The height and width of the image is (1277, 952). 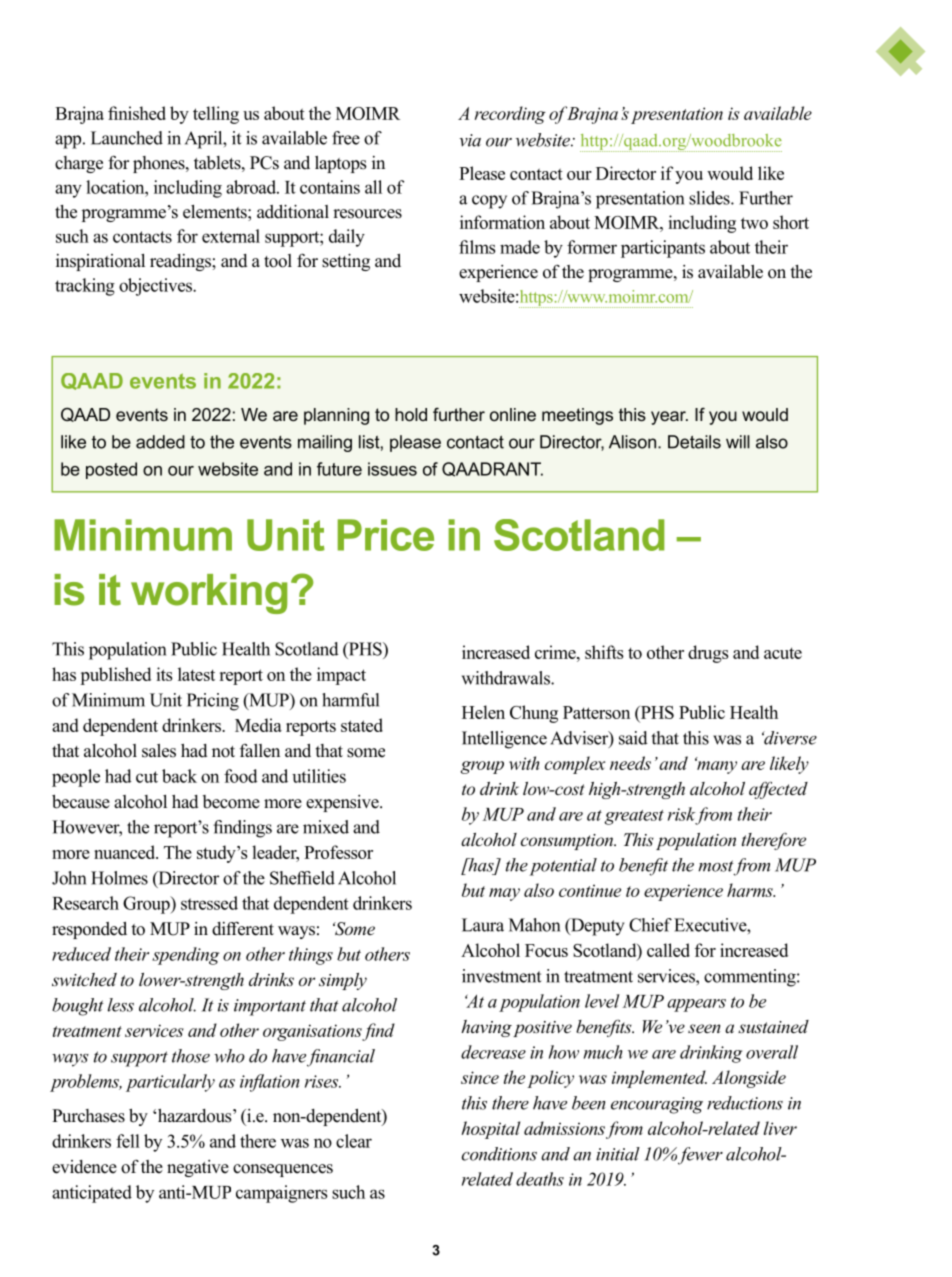 What do you see at coordinates (499, 1154) in the image?
I see `conditions` at bounding box center [499, 1154].
